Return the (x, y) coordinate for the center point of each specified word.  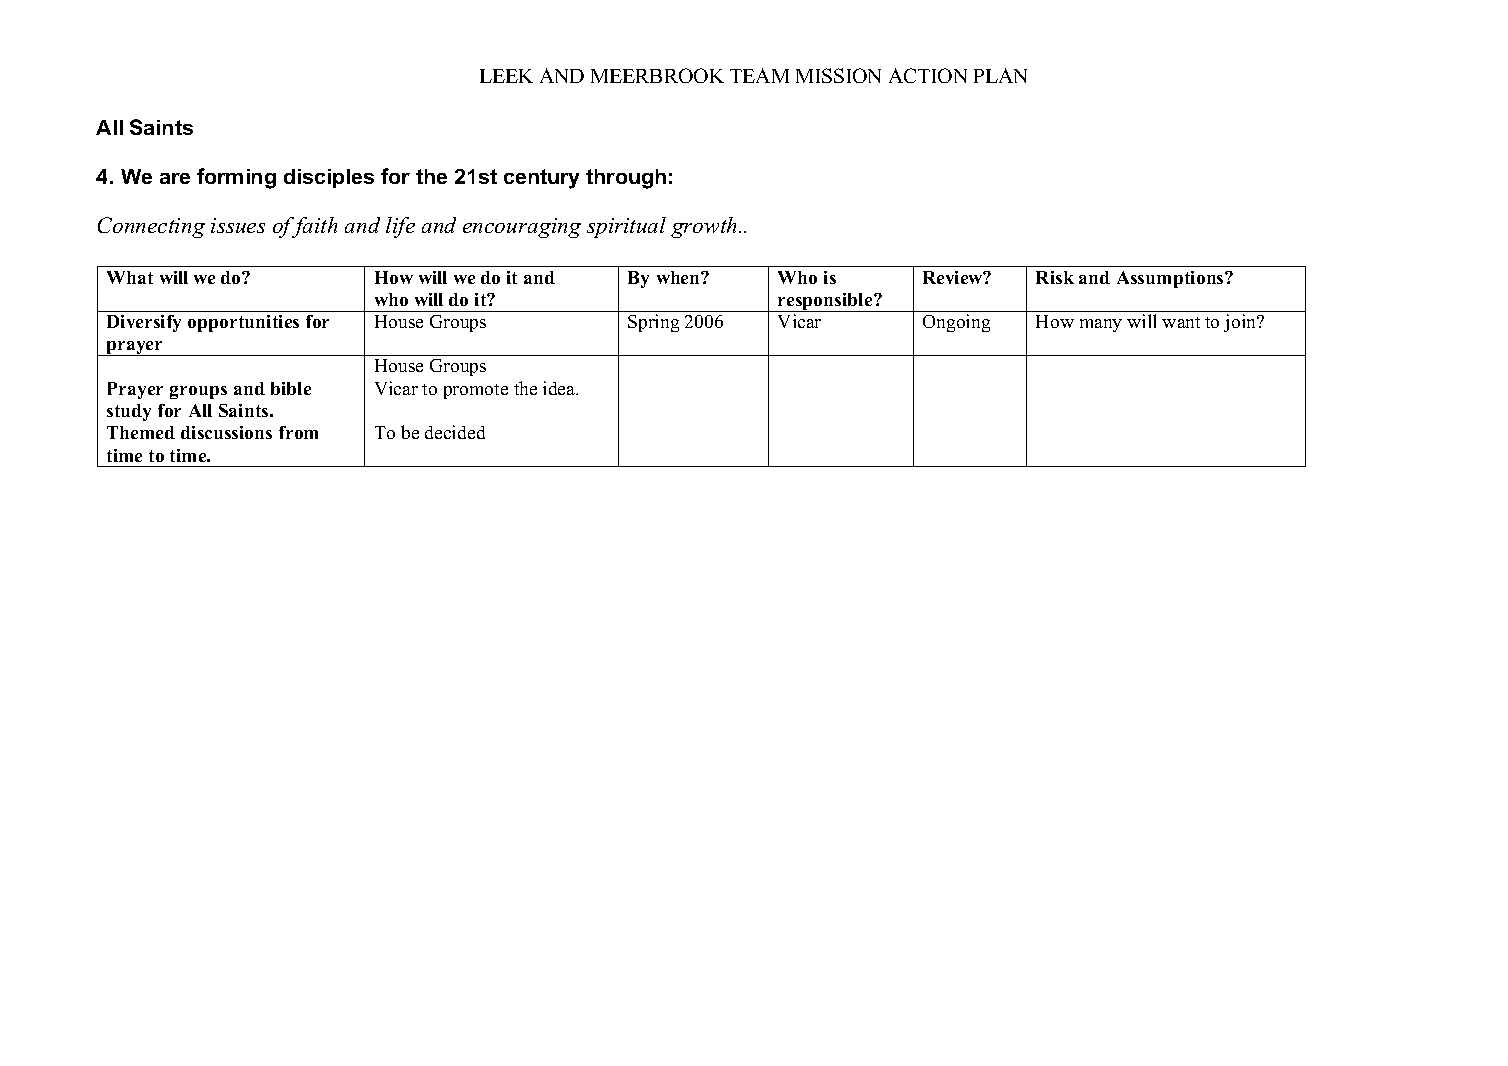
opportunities (243, 323)
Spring (653, 323)
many (1101, 325)
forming (236, 178)
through (626, 179)
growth (705, 227)
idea (560, 388)
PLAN (1000, 75)
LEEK (506, 76)
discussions (226, 432)
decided (455, 432)
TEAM (759, 75)
